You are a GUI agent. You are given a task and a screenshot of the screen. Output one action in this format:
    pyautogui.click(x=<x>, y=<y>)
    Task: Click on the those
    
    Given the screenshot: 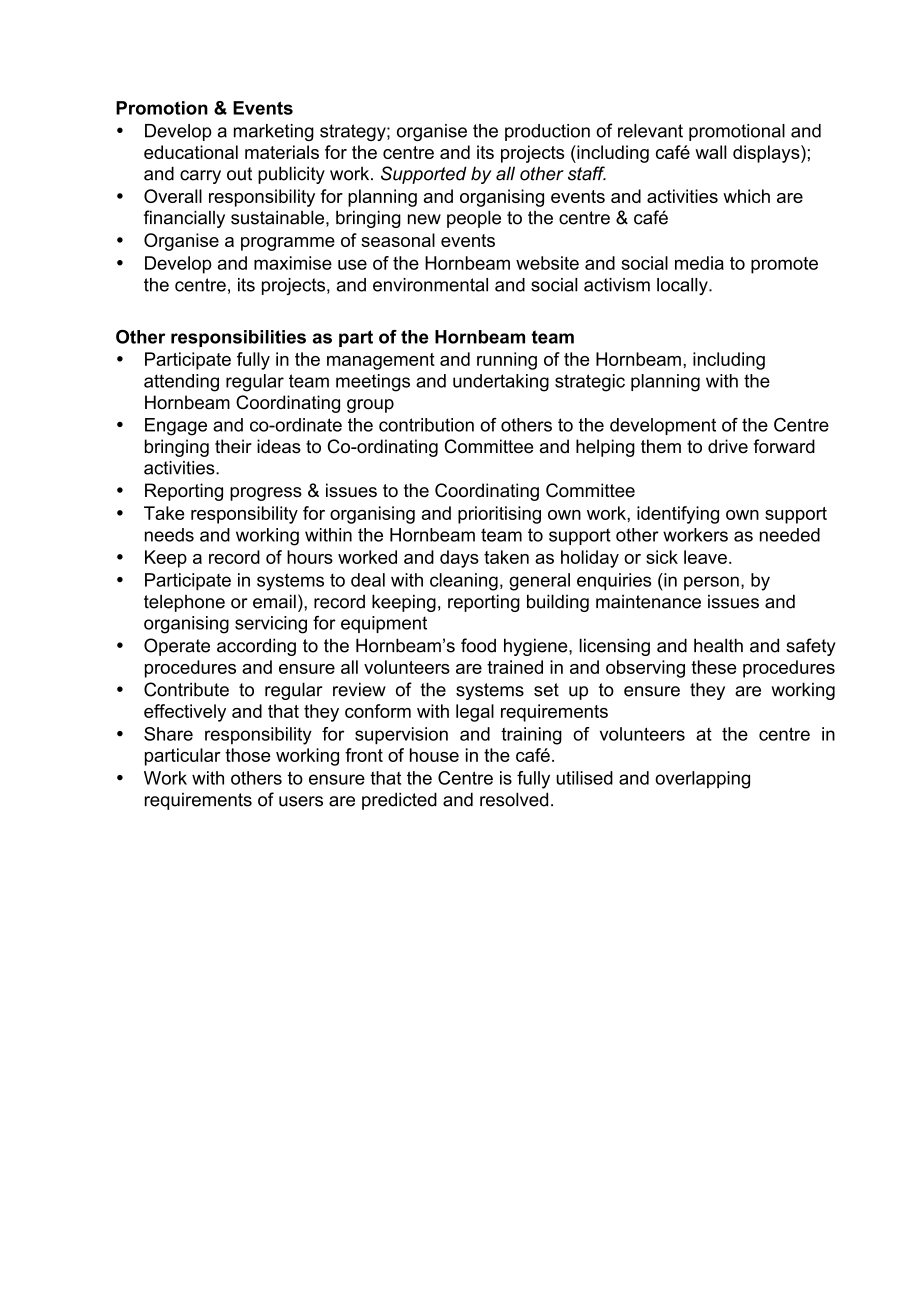 What is the action you would take?
    pyautogui.click(x=247, y=755)
